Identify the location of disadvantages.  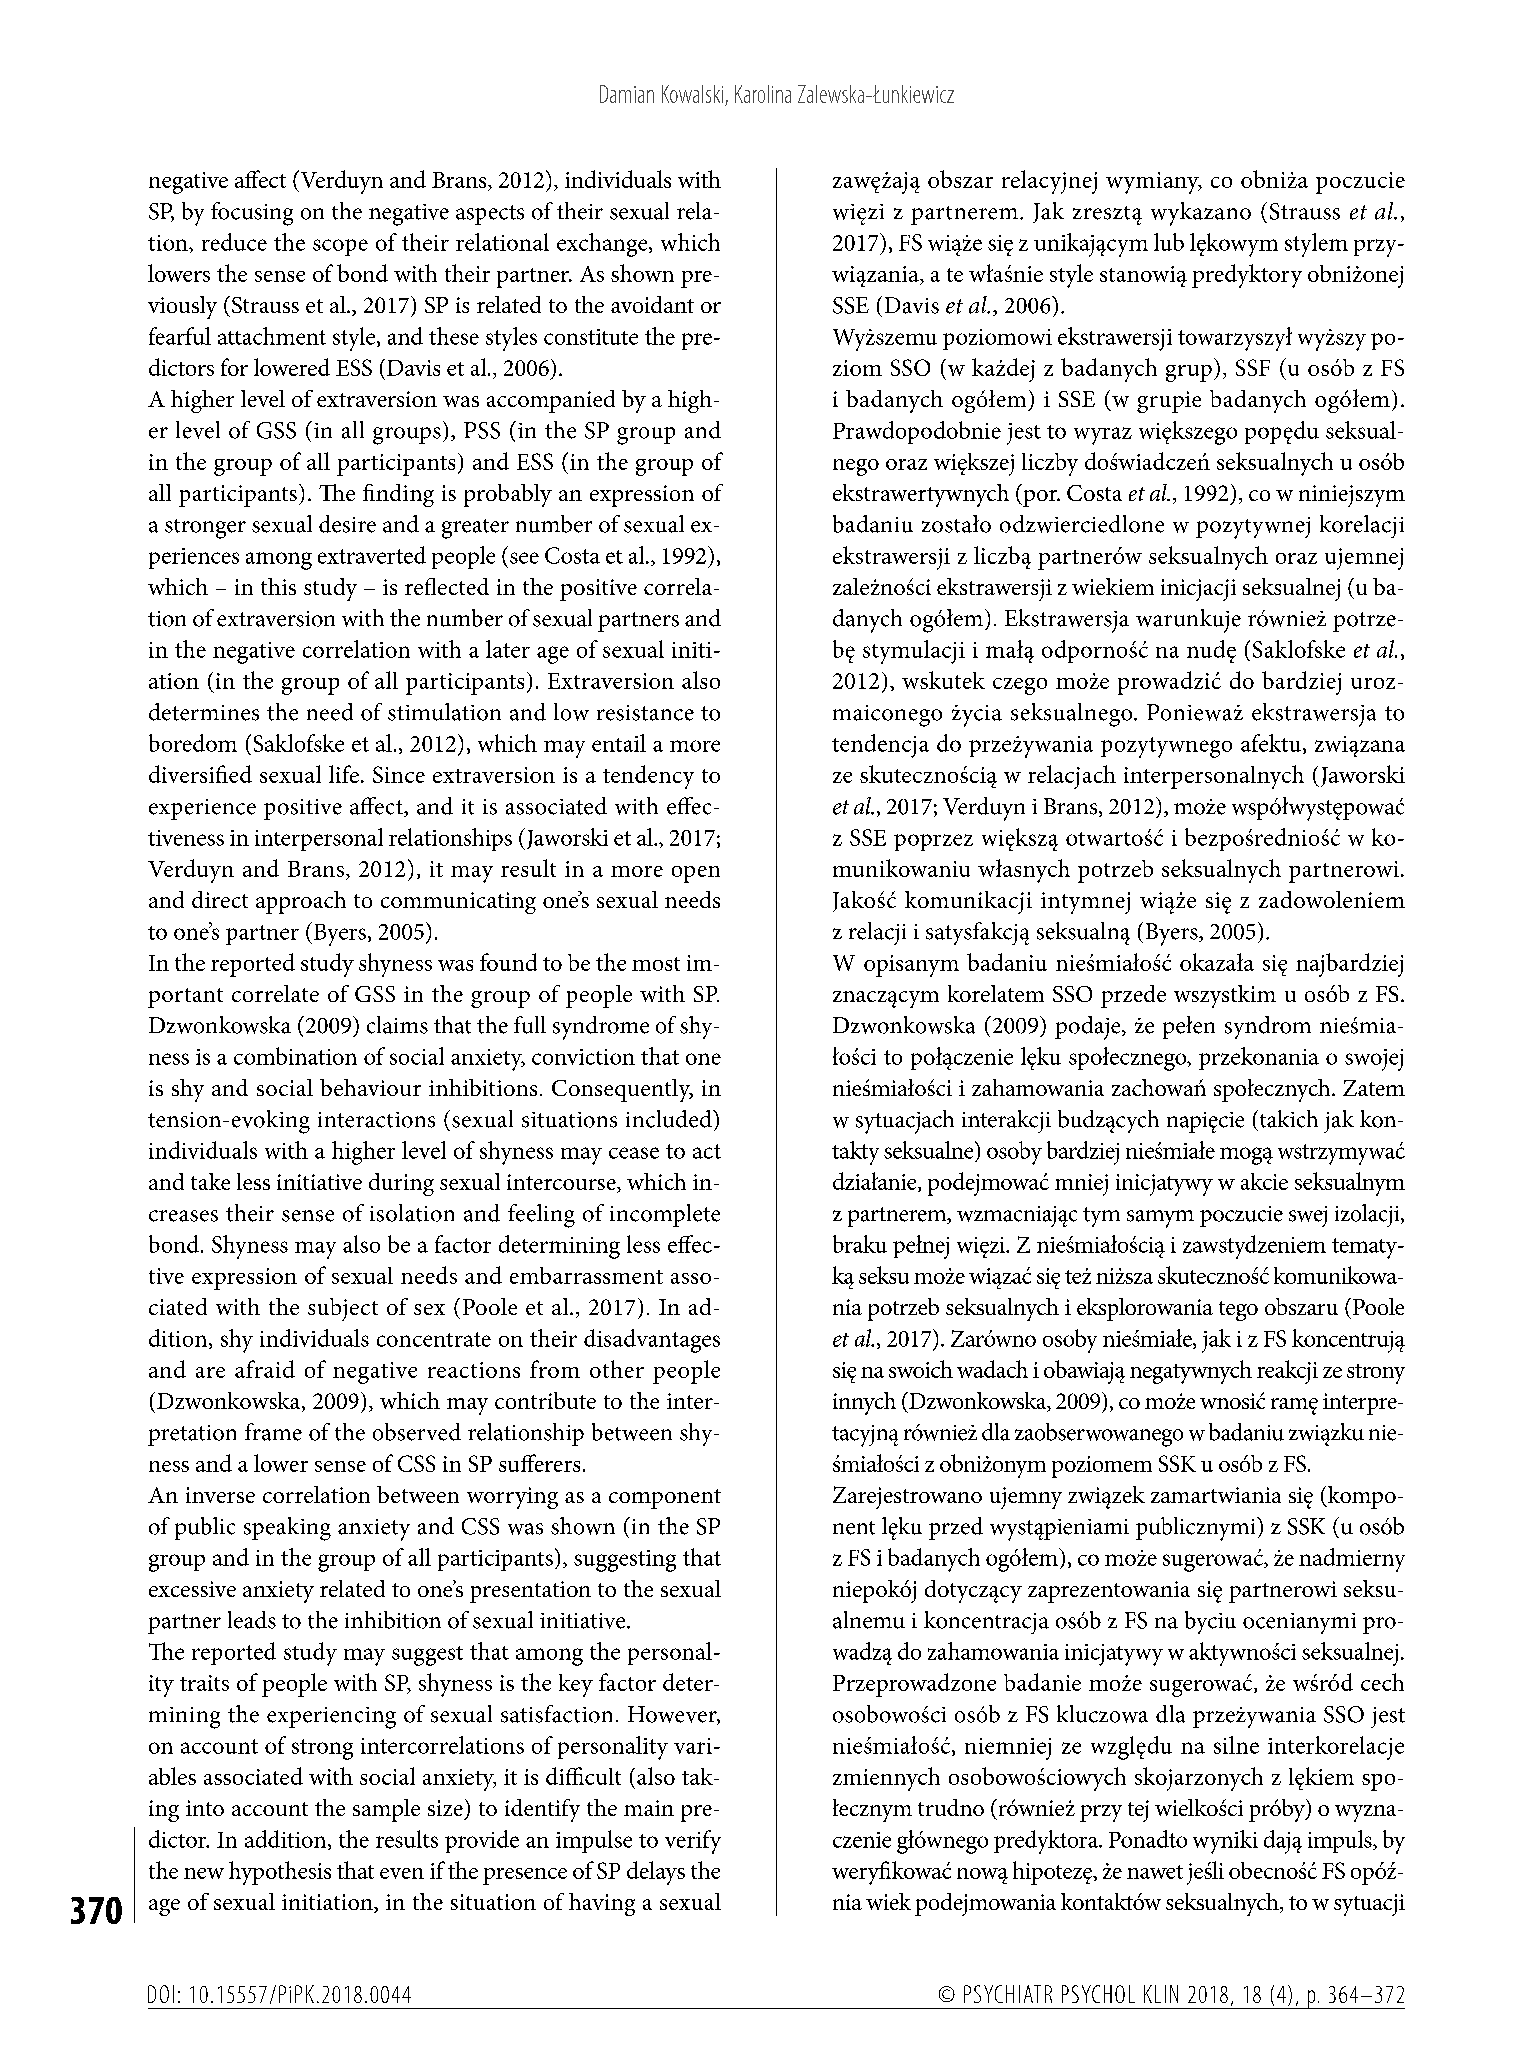
(652, 1341).
